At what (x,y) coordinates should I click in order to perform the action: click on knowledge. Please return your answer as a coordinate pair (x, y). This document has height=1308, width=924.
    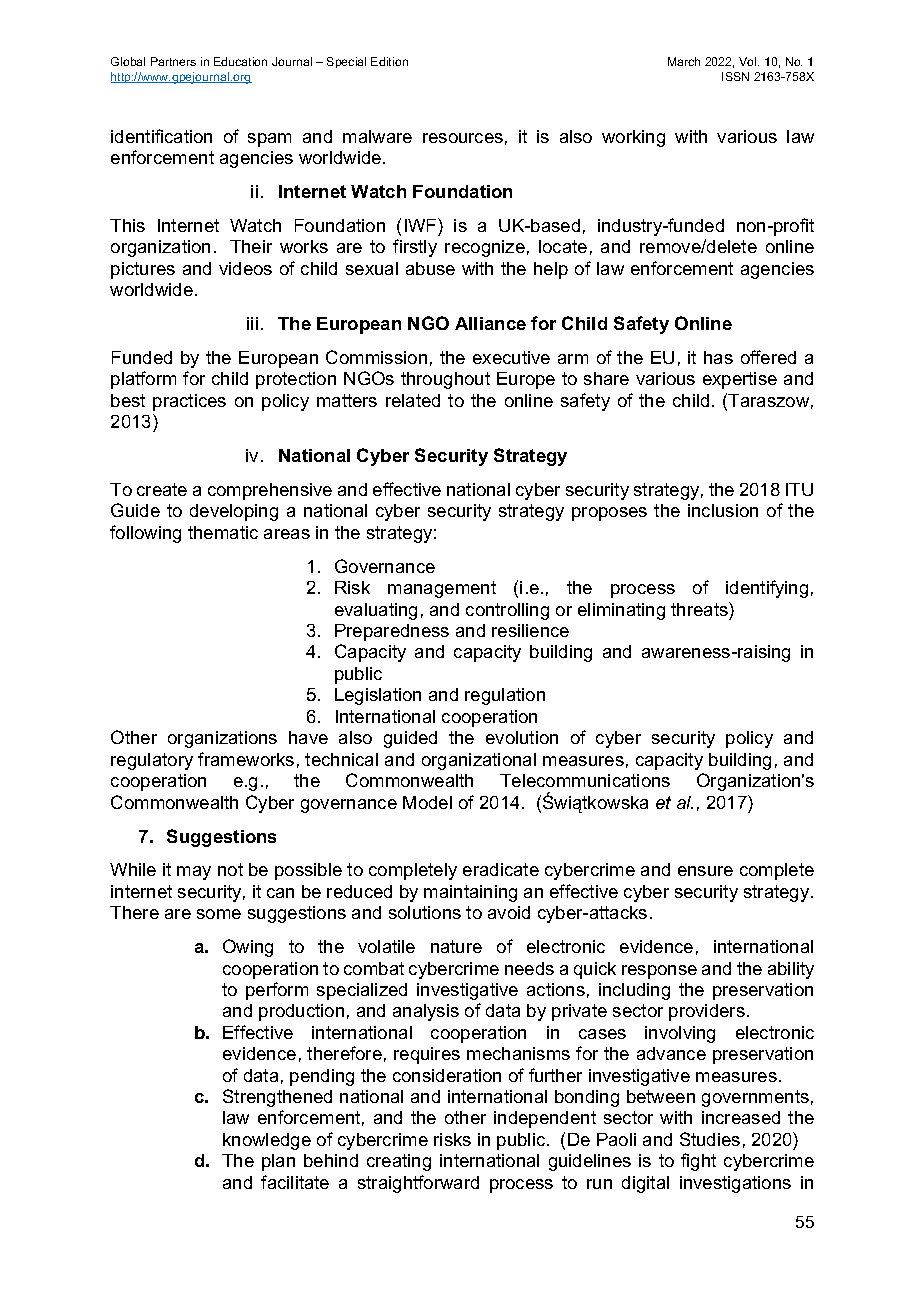
    Looking at the image, I should click on (267, 1141).
